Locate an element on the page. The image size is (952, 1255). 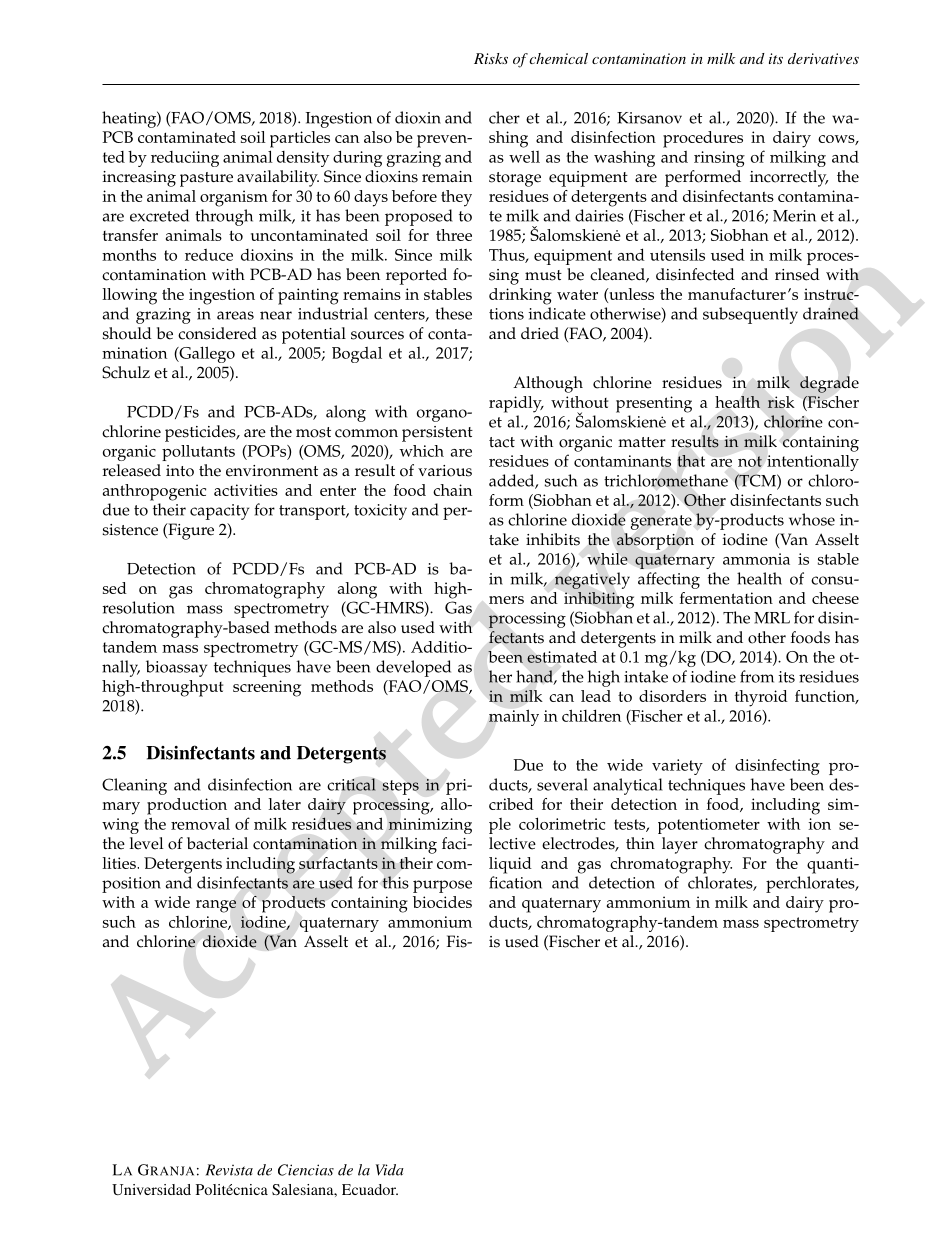
Revista is located at coordinates (229, 1170).
